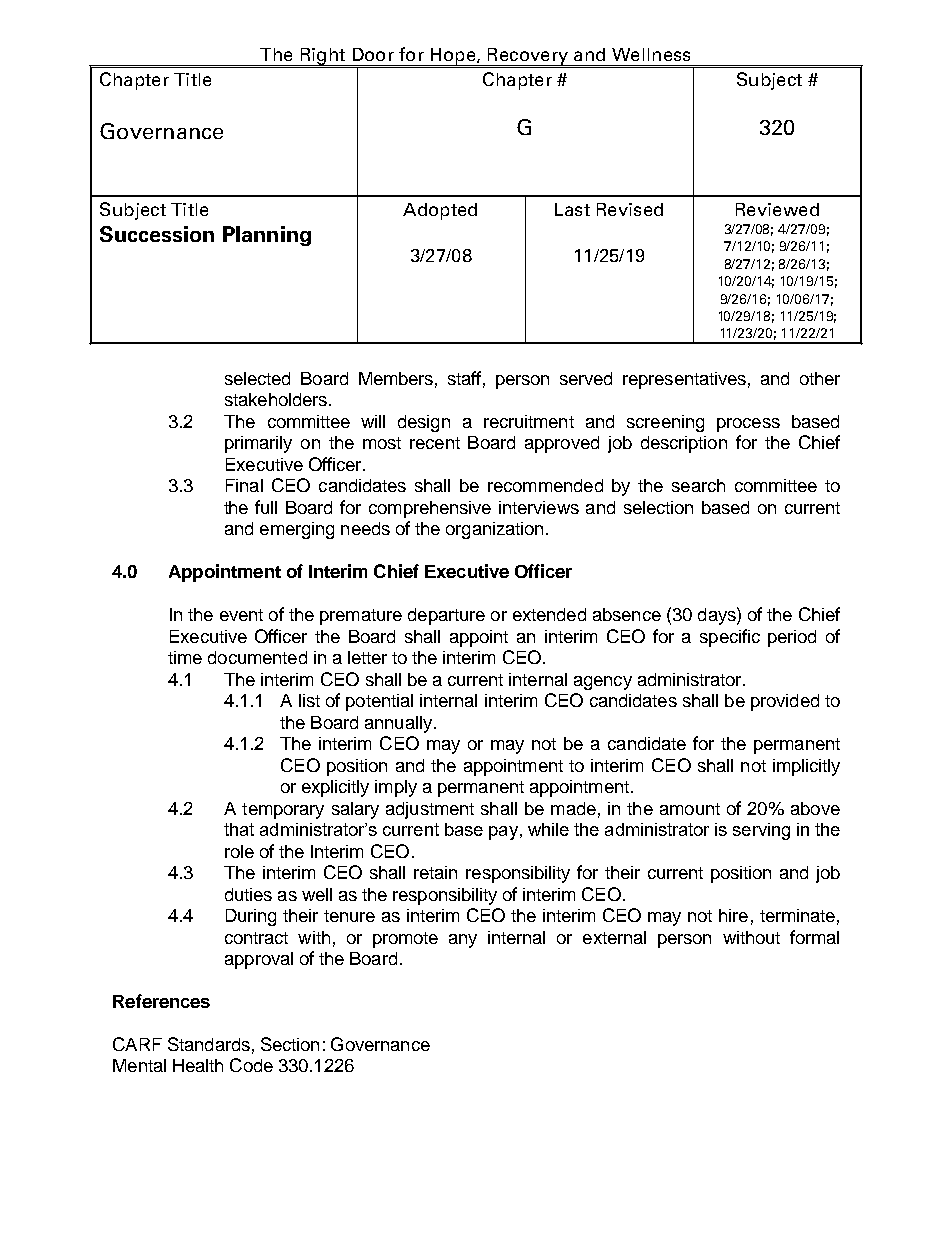 This screenshot has width=952, height=1233. Describe the element at coordinates (730, 638) in the screenshot. I see `specific` at that location.
